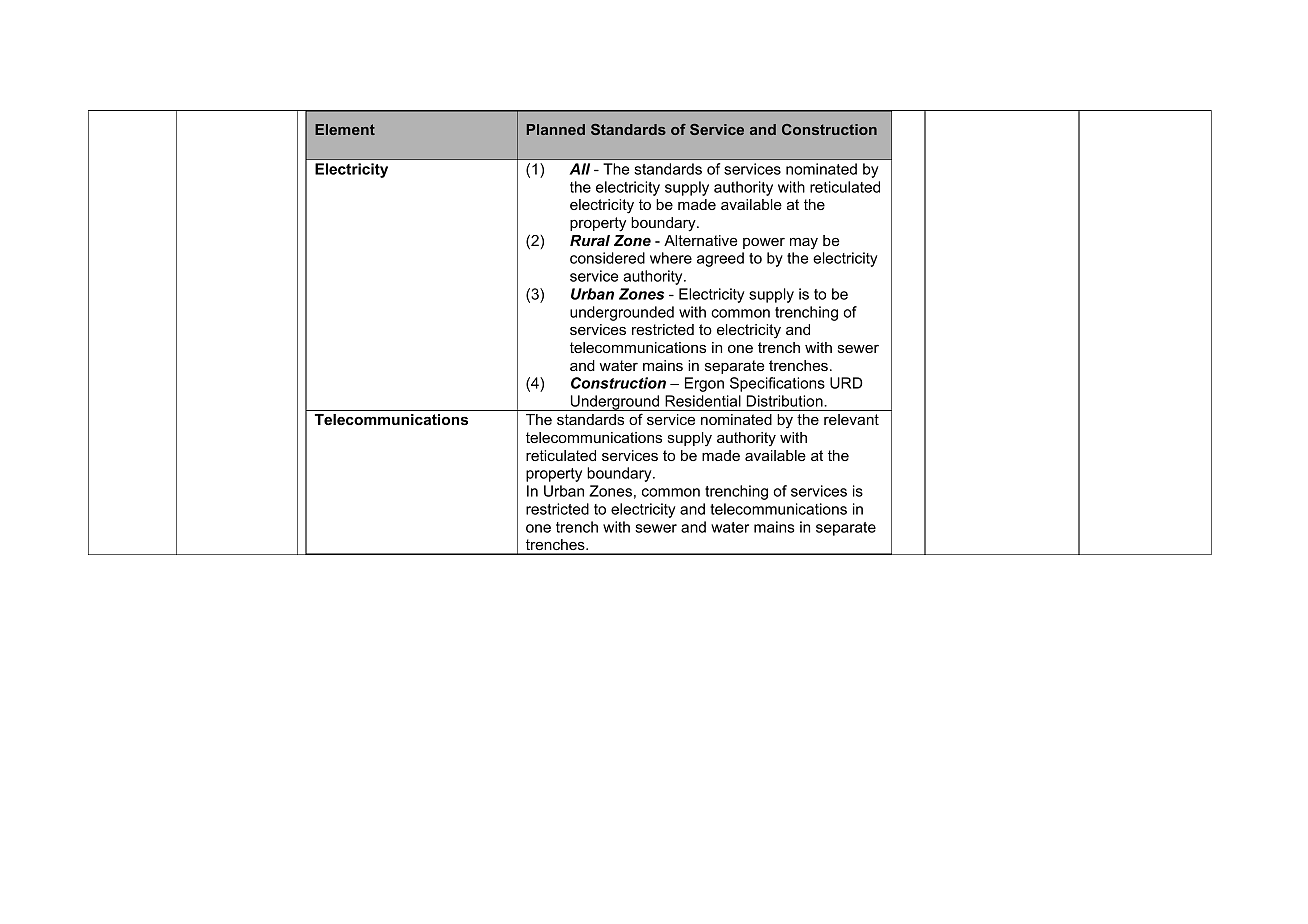  I want to click on Ergon, so click(704, 384).
